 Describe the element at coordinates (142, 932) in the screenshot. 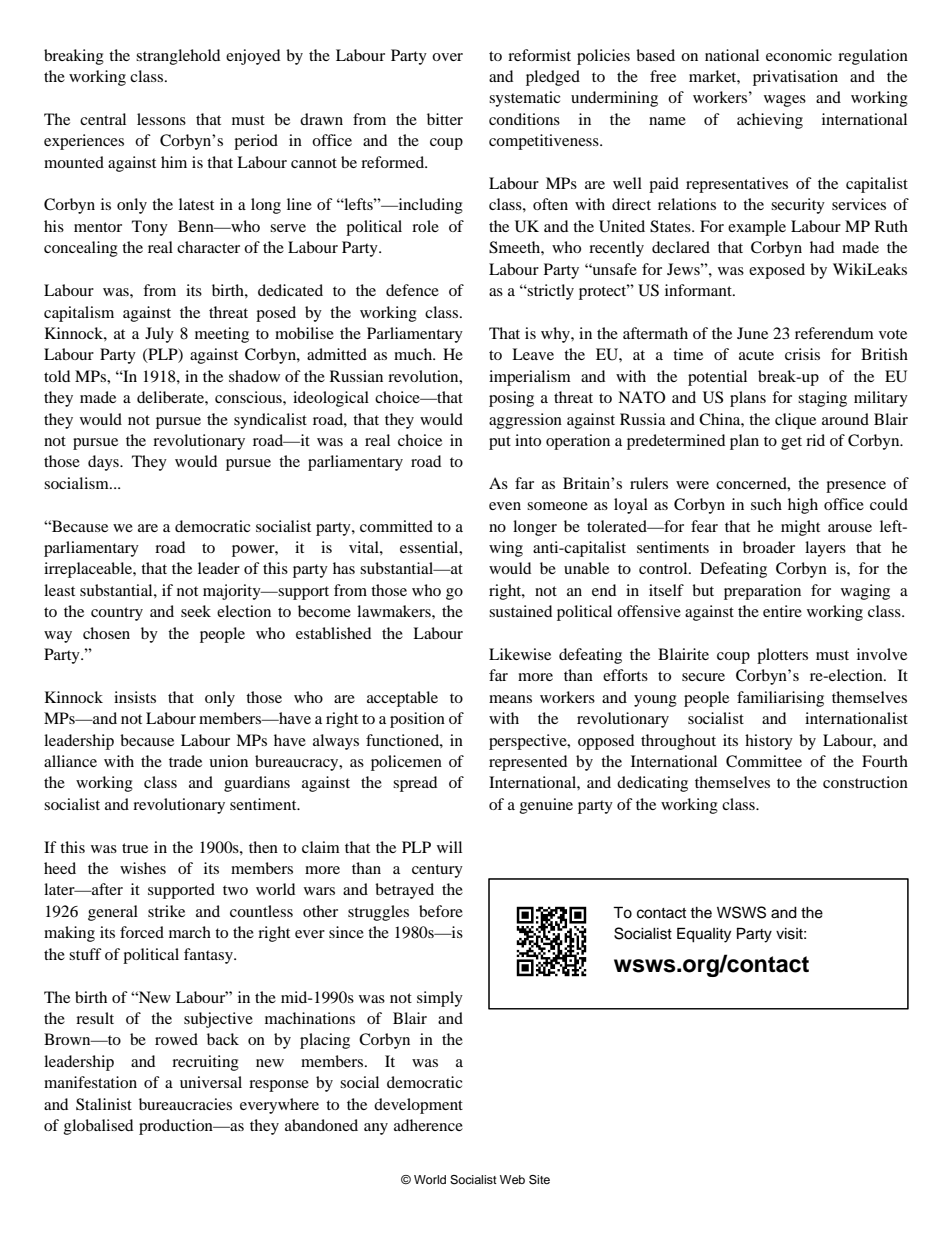

I see `forced` at that location.
